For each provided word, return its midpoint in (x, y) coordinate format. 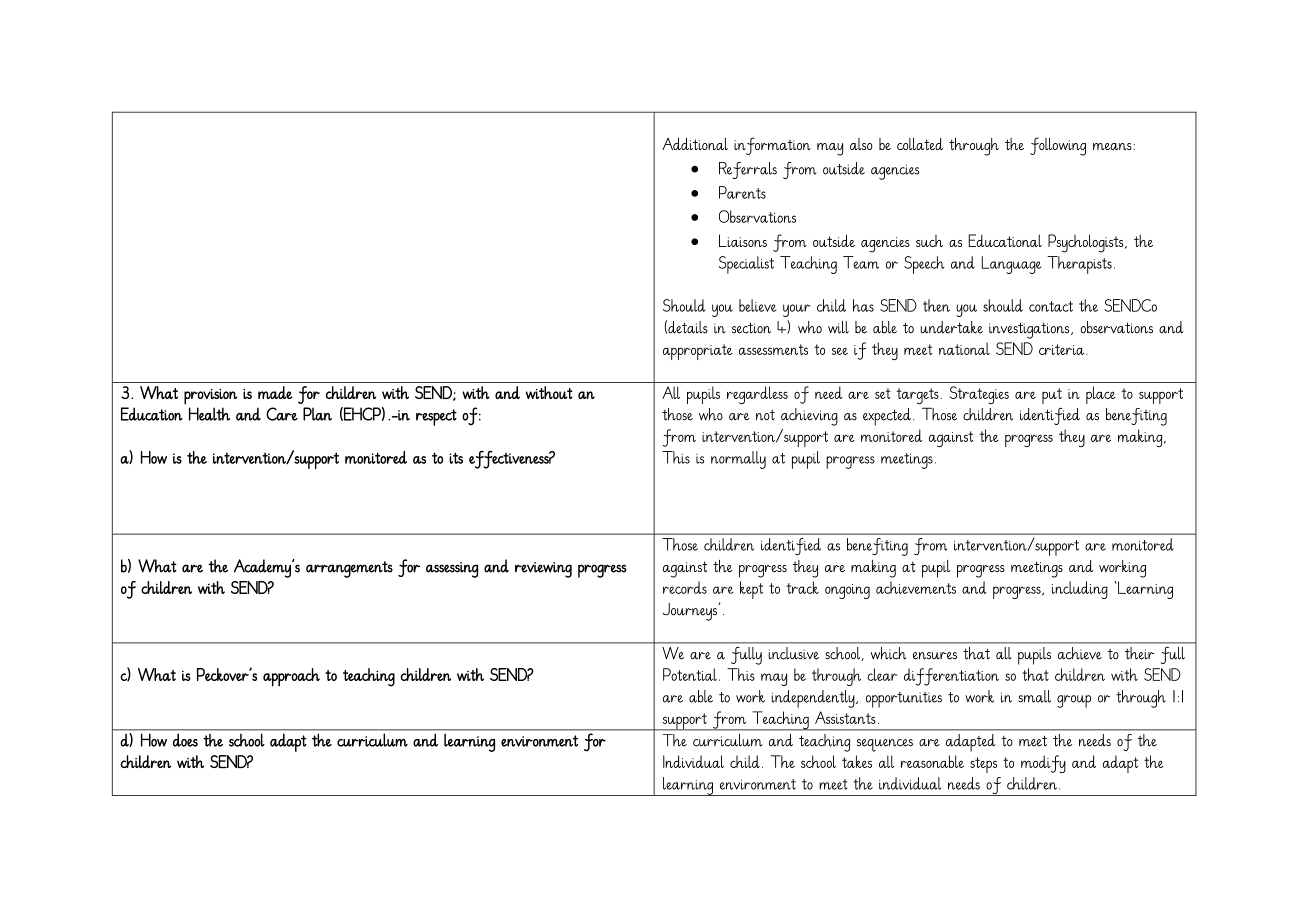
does (185, 740)
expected (887, 417)
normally (738, 460)
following (1058, 146)
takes (857, 761)
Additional (695, 144)
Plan (317, 414)
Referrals (748, 170)
